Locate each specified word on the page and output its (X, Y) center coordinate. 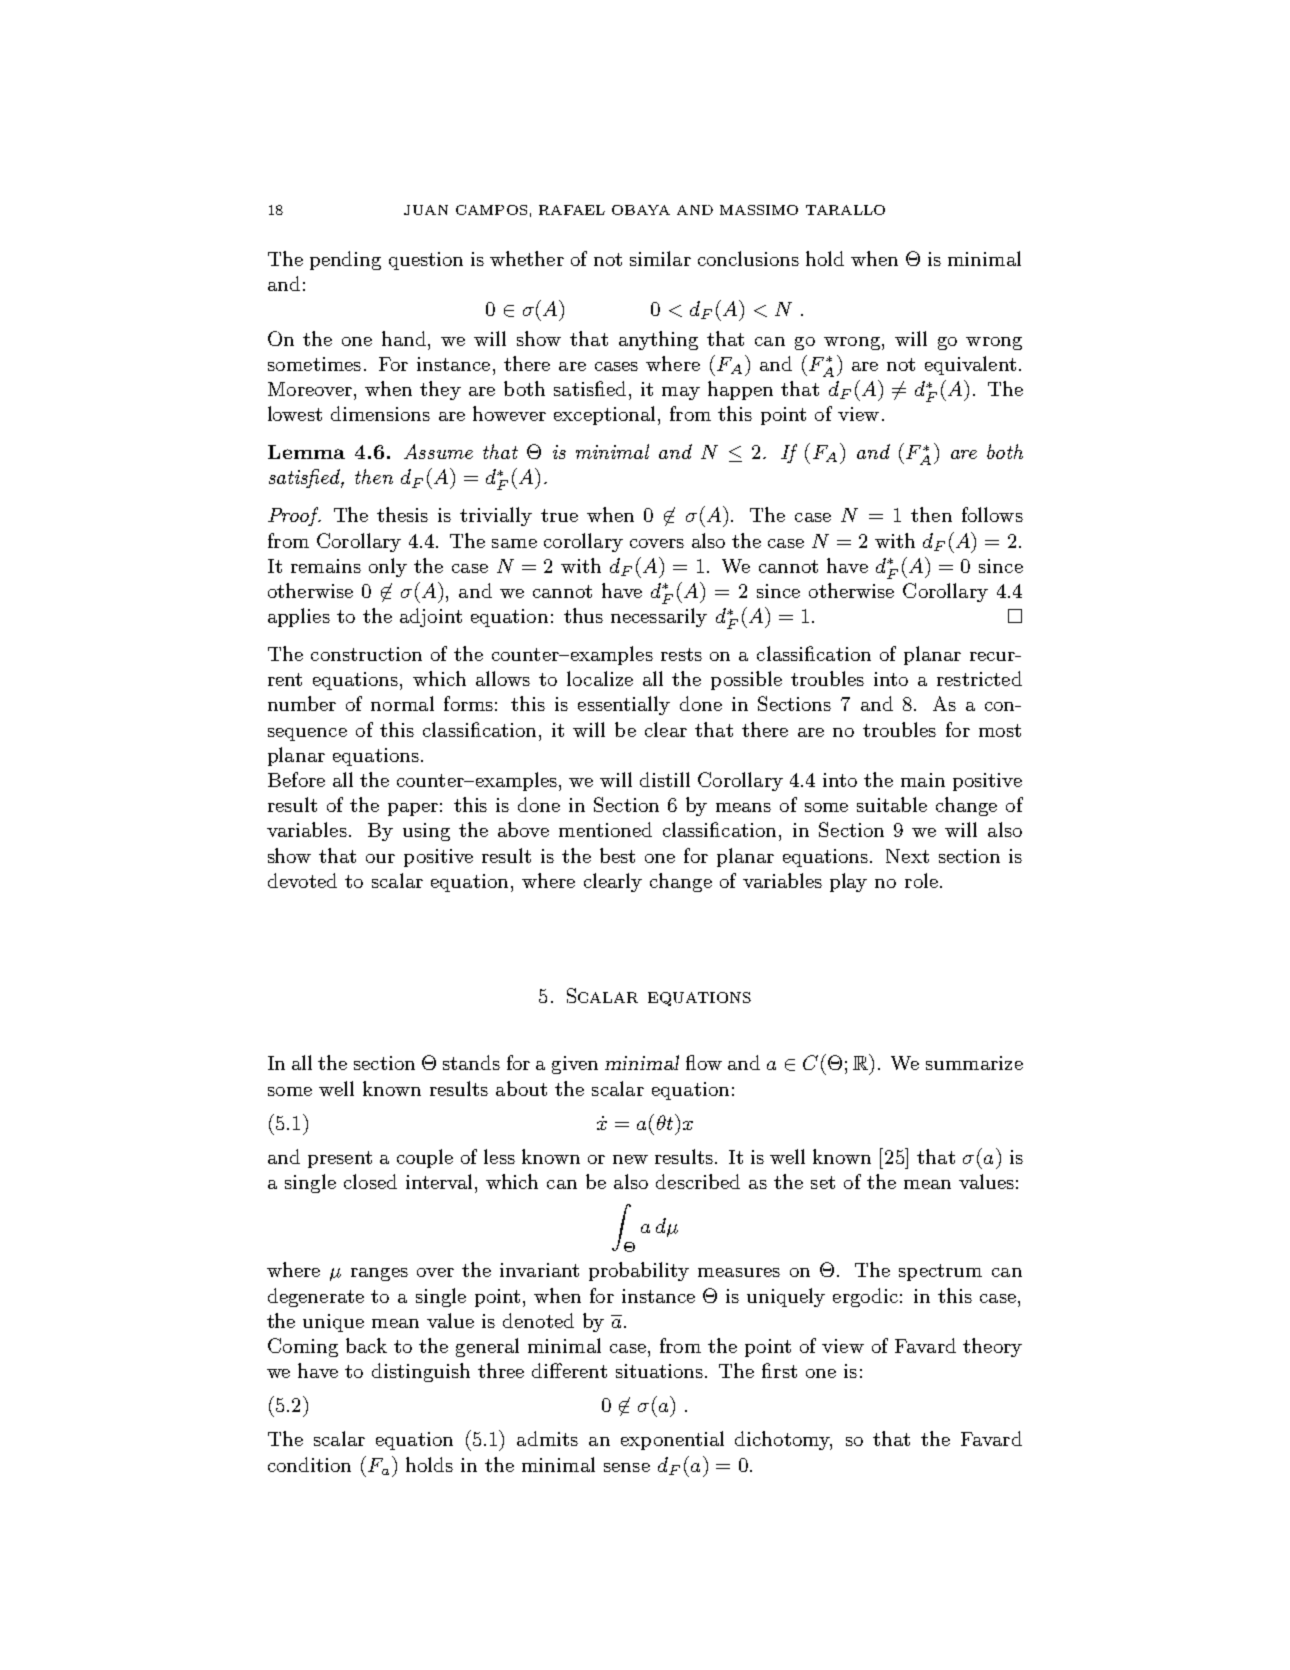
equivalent (970, 365)
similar (660, 258)
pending (345, 260)
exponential (672, 1440)
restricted (979, 678)
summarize (974, 1063)
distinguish (421, 1372)
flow (704, 1062)
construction (366, 654)
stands (471, 1062)
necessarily (659, 617)
